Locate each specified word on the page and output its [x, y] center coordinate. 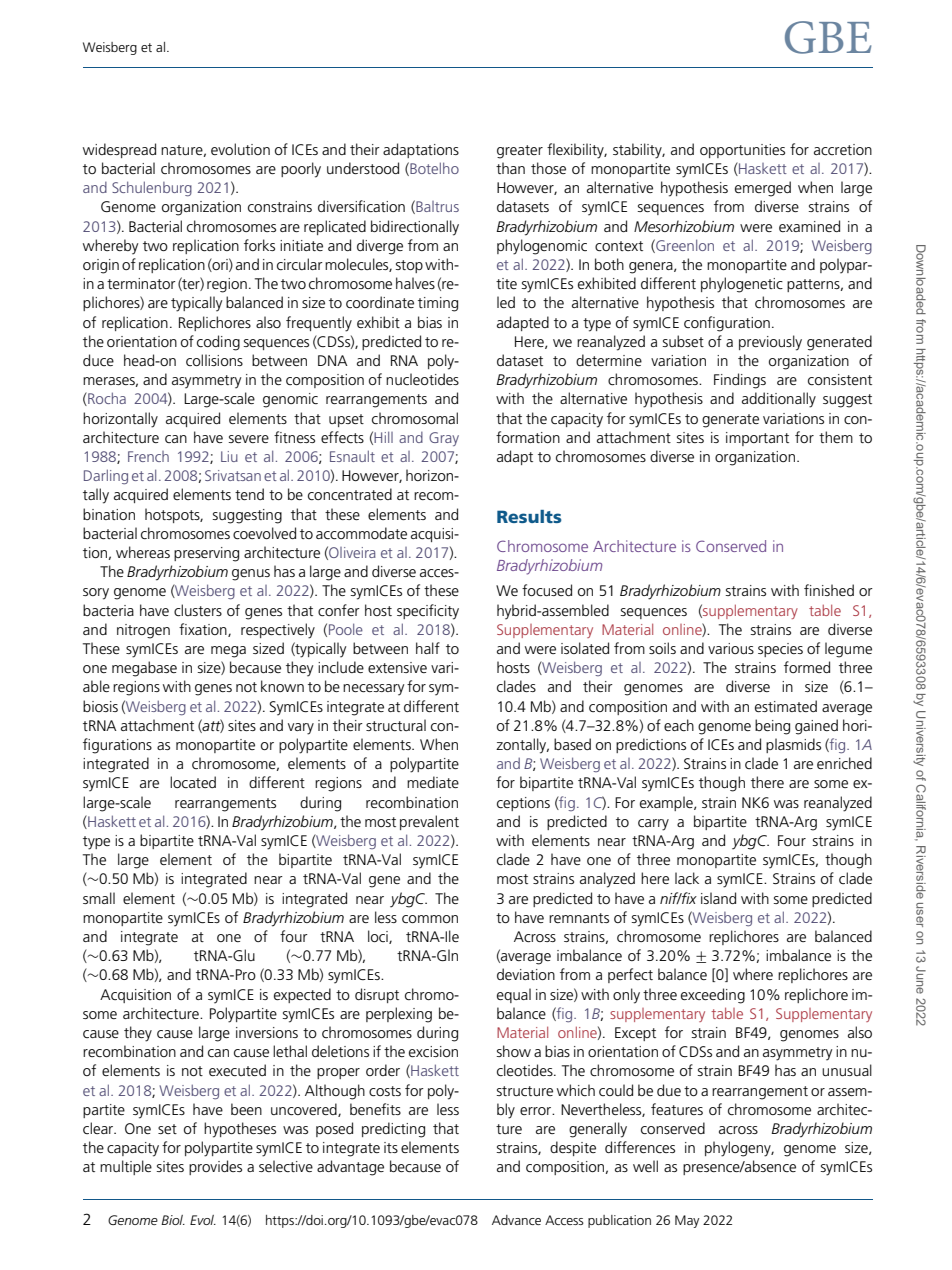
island [718, 898]
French [148, 456]
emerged [763, 189]
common [430, 919]
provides [215, 1167]
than [510, 168]
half [428, 648]
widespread [119, 150]
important [757, 439]
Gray [444, 439]
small [99, 898]
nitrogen [143, 631]
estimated [786, 706]
